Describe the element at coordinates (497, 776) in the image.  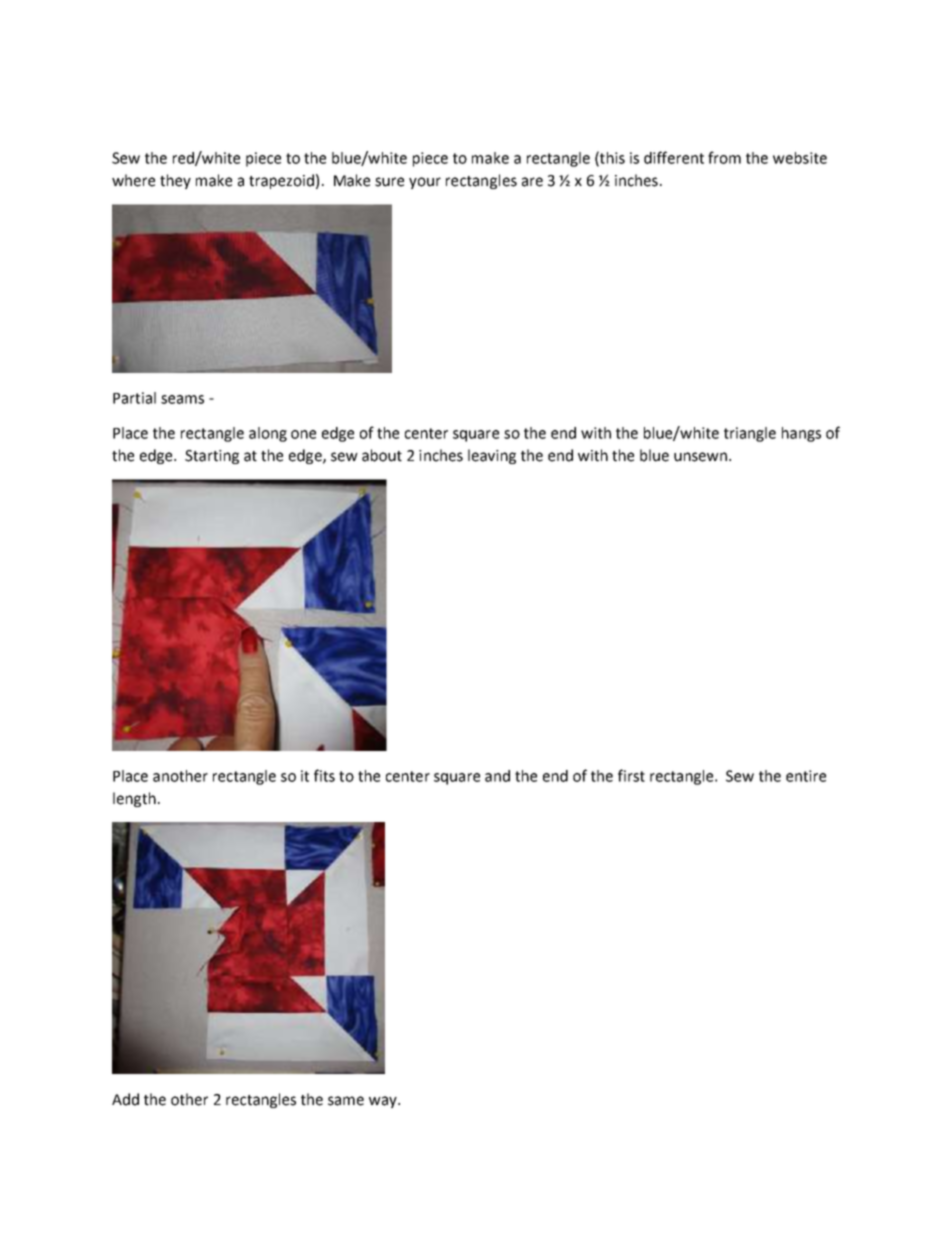
I see `and` at that location.
